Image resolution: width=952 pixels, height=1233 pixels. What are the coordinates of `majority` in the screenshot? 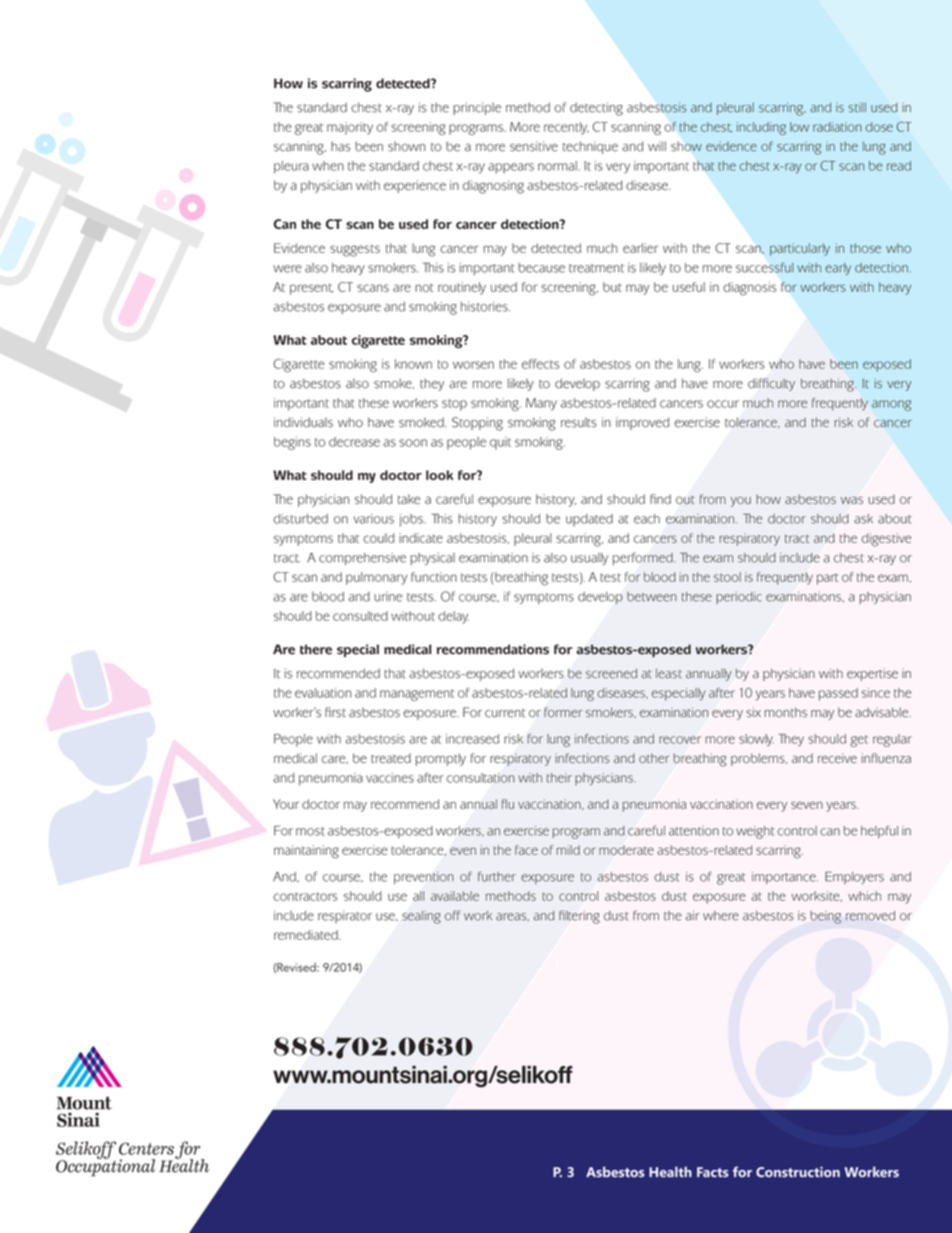 It's located at (350, 128).
